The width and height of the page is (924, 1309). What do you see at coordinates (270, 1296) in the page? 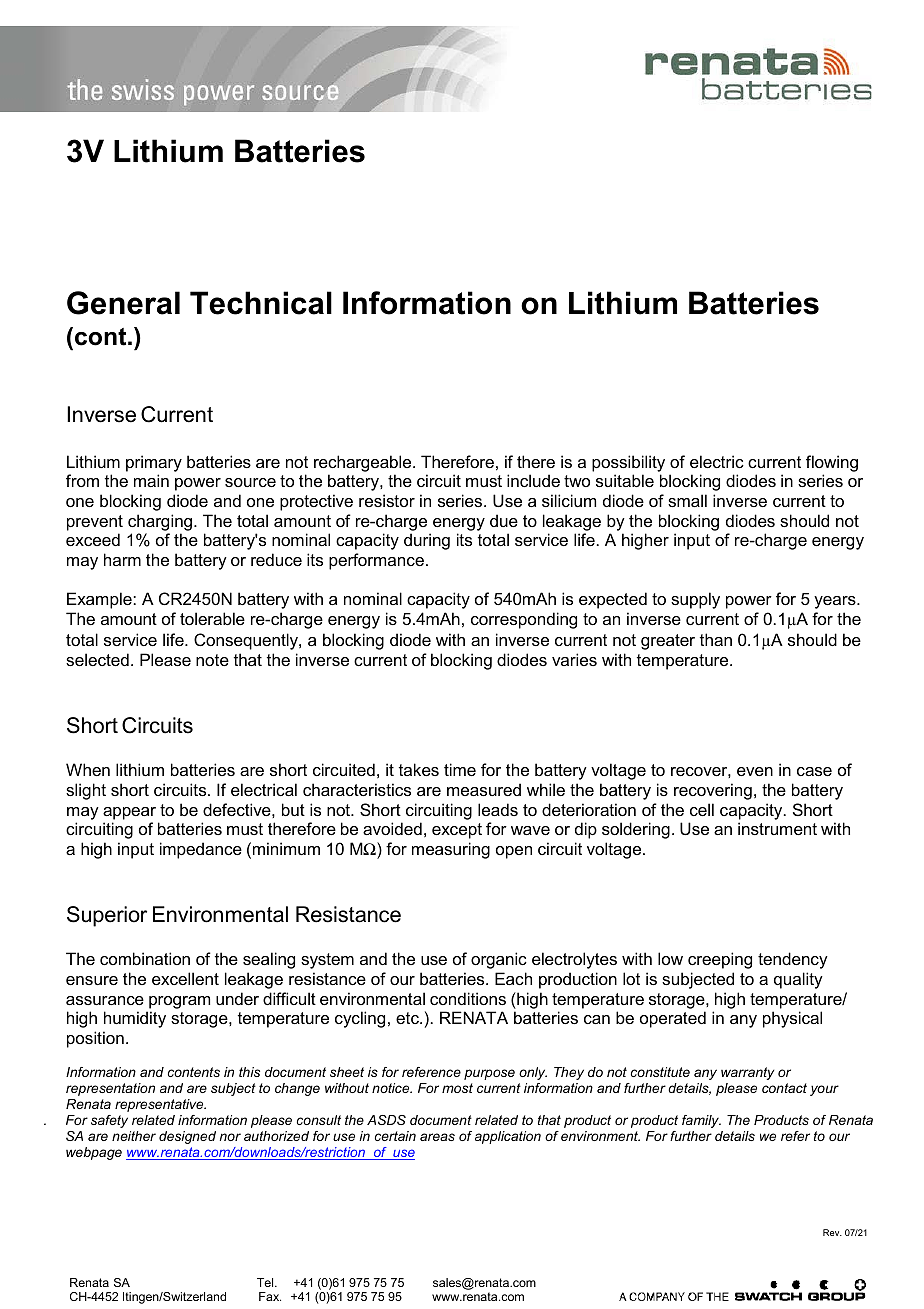
I see `Fax` at bounding box center [270, 1296].
